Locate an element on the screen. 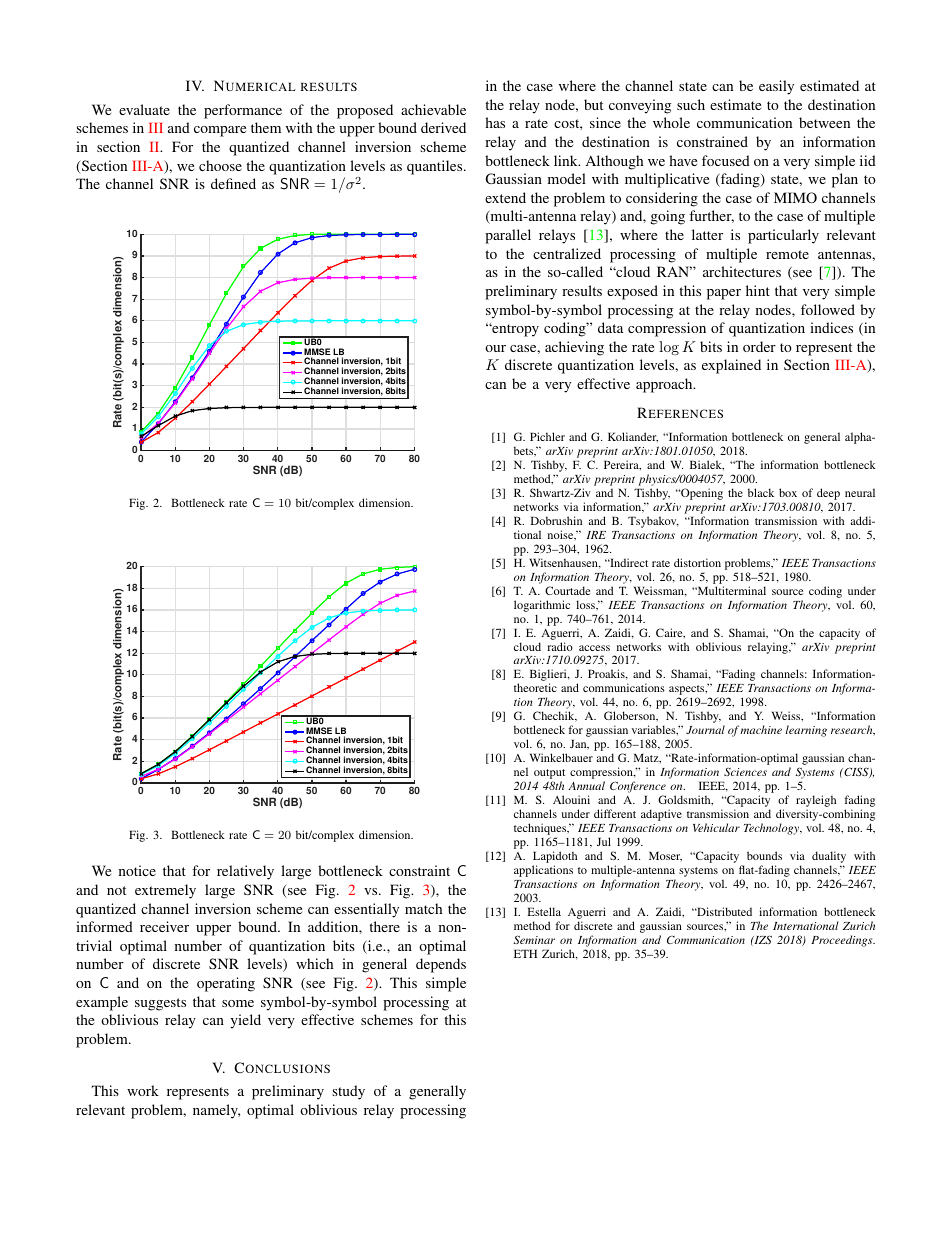 Image resolution: width=952 pixels, height=1233 pixels. notice is located at coordinates (137, 870).
